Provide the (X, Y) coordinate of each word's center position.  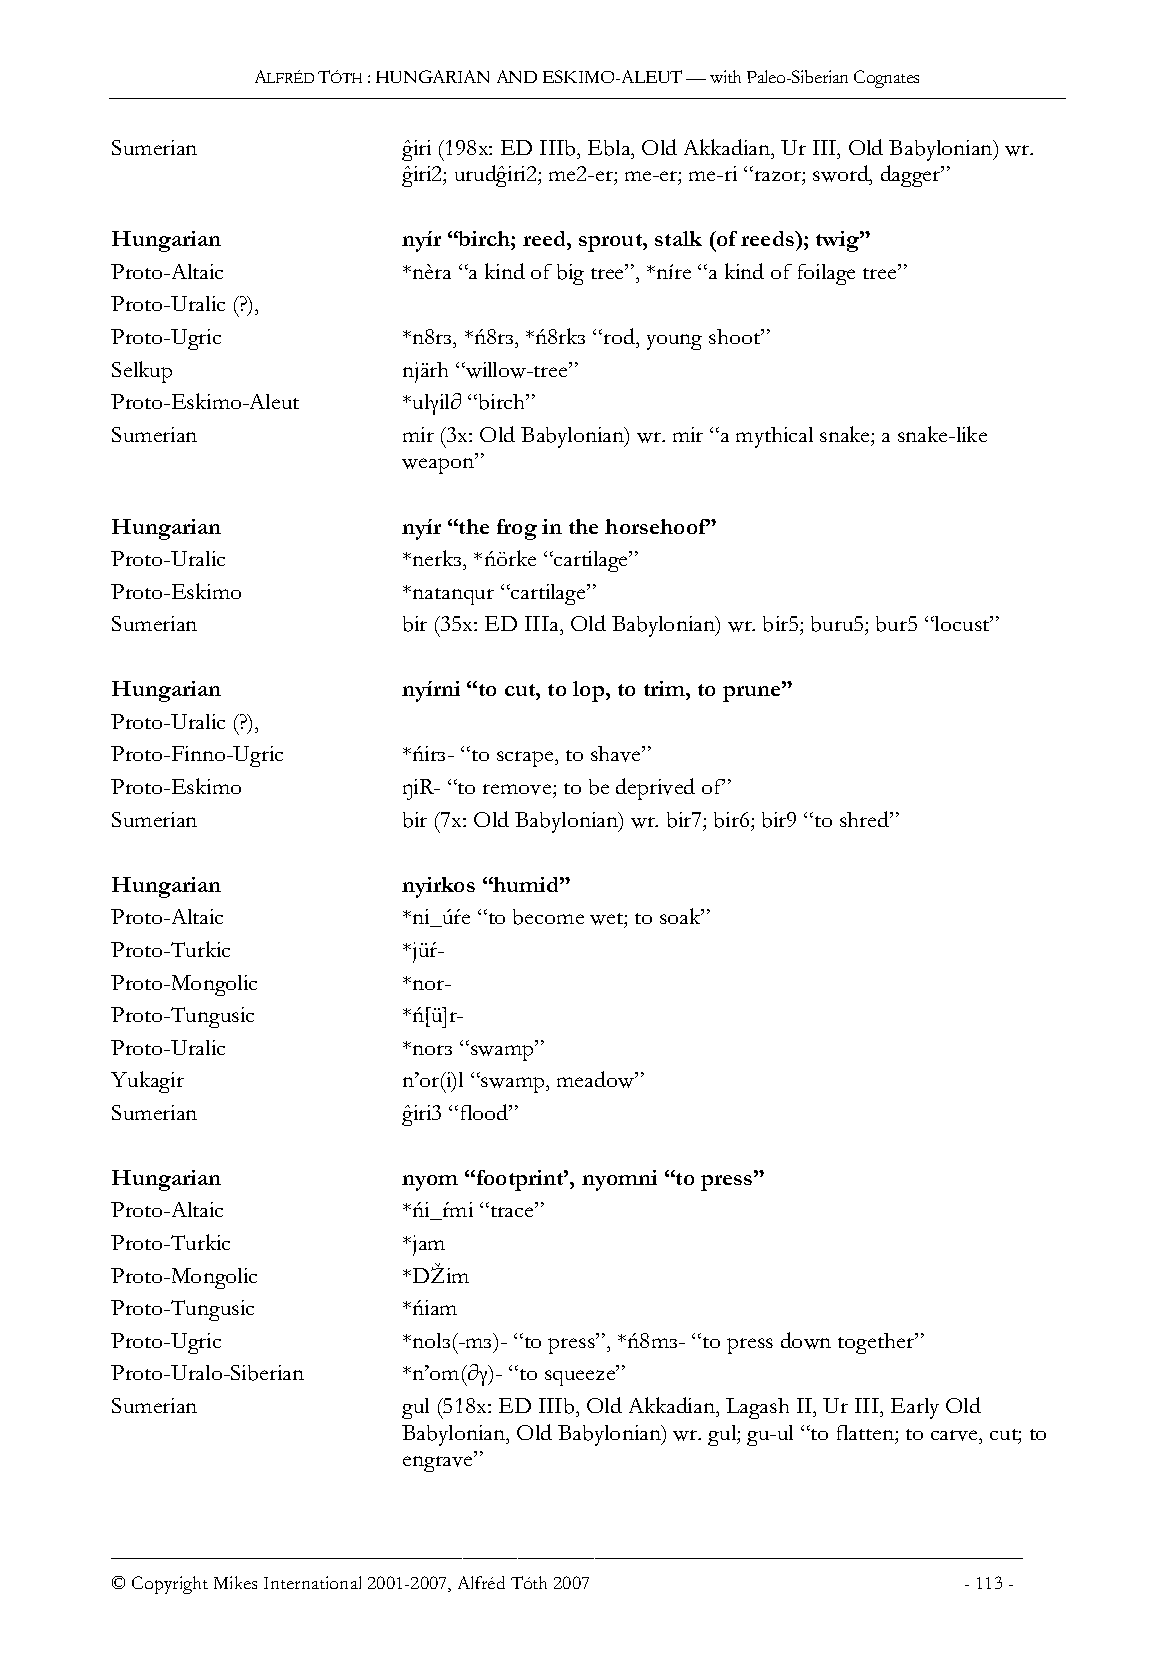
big (570, 274)
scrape (526, 759)
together (877, 1343)
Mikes (235, 1582)
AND (517, 76)
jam (429, 1245)
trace (512, 1211)
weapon (439, 466)
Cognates (886, 79)
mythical (774, 437)
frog (517, 529)
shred (866, 819)
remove (518, 791)
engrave (439, 1463)
